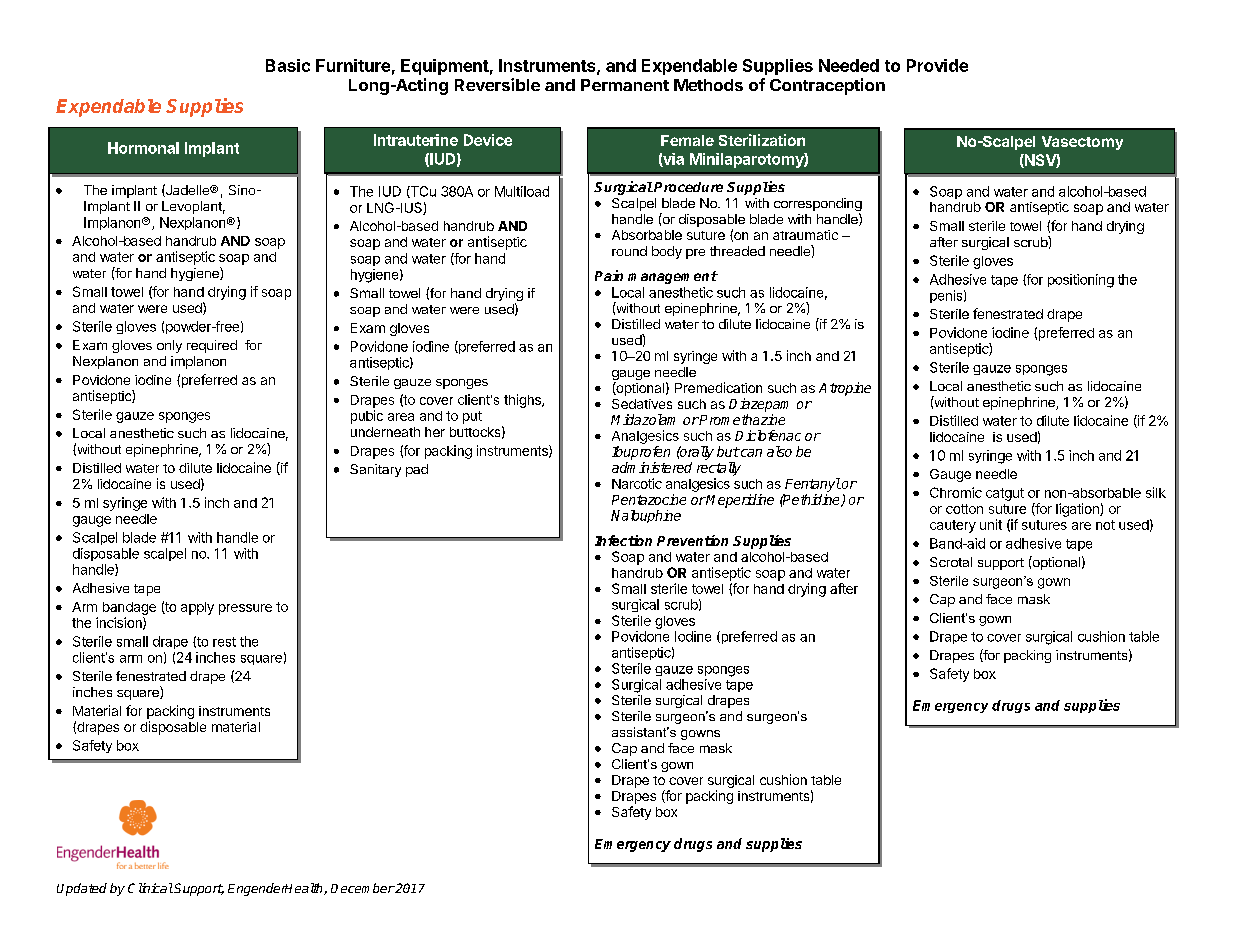 Image resolution: width=1233 pixels, height=952 pixels. I want to click on Chromic, so click(956, 492).
